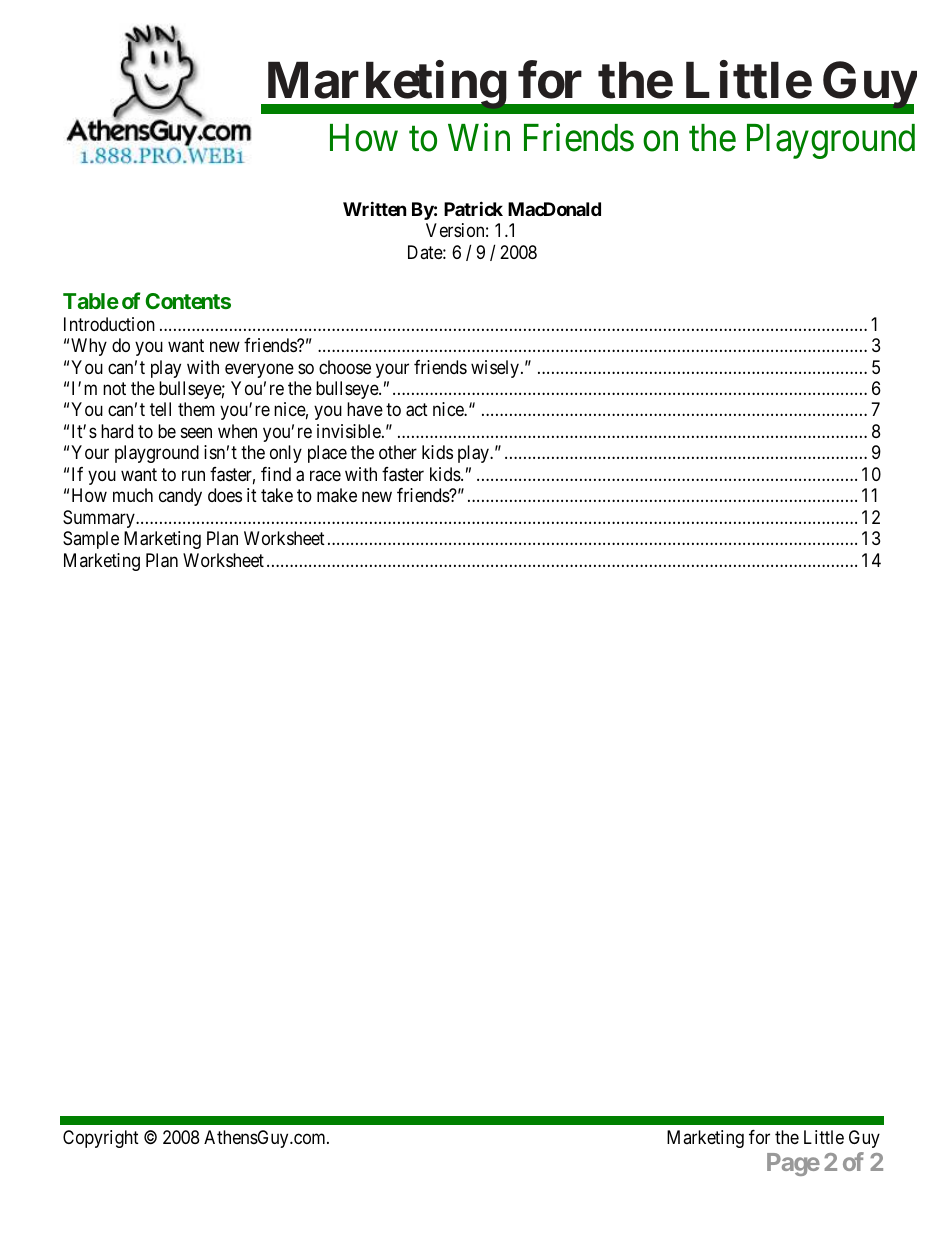 This page has height=1233, width=952. I want to click on Copyright, so click(101, 1139).
